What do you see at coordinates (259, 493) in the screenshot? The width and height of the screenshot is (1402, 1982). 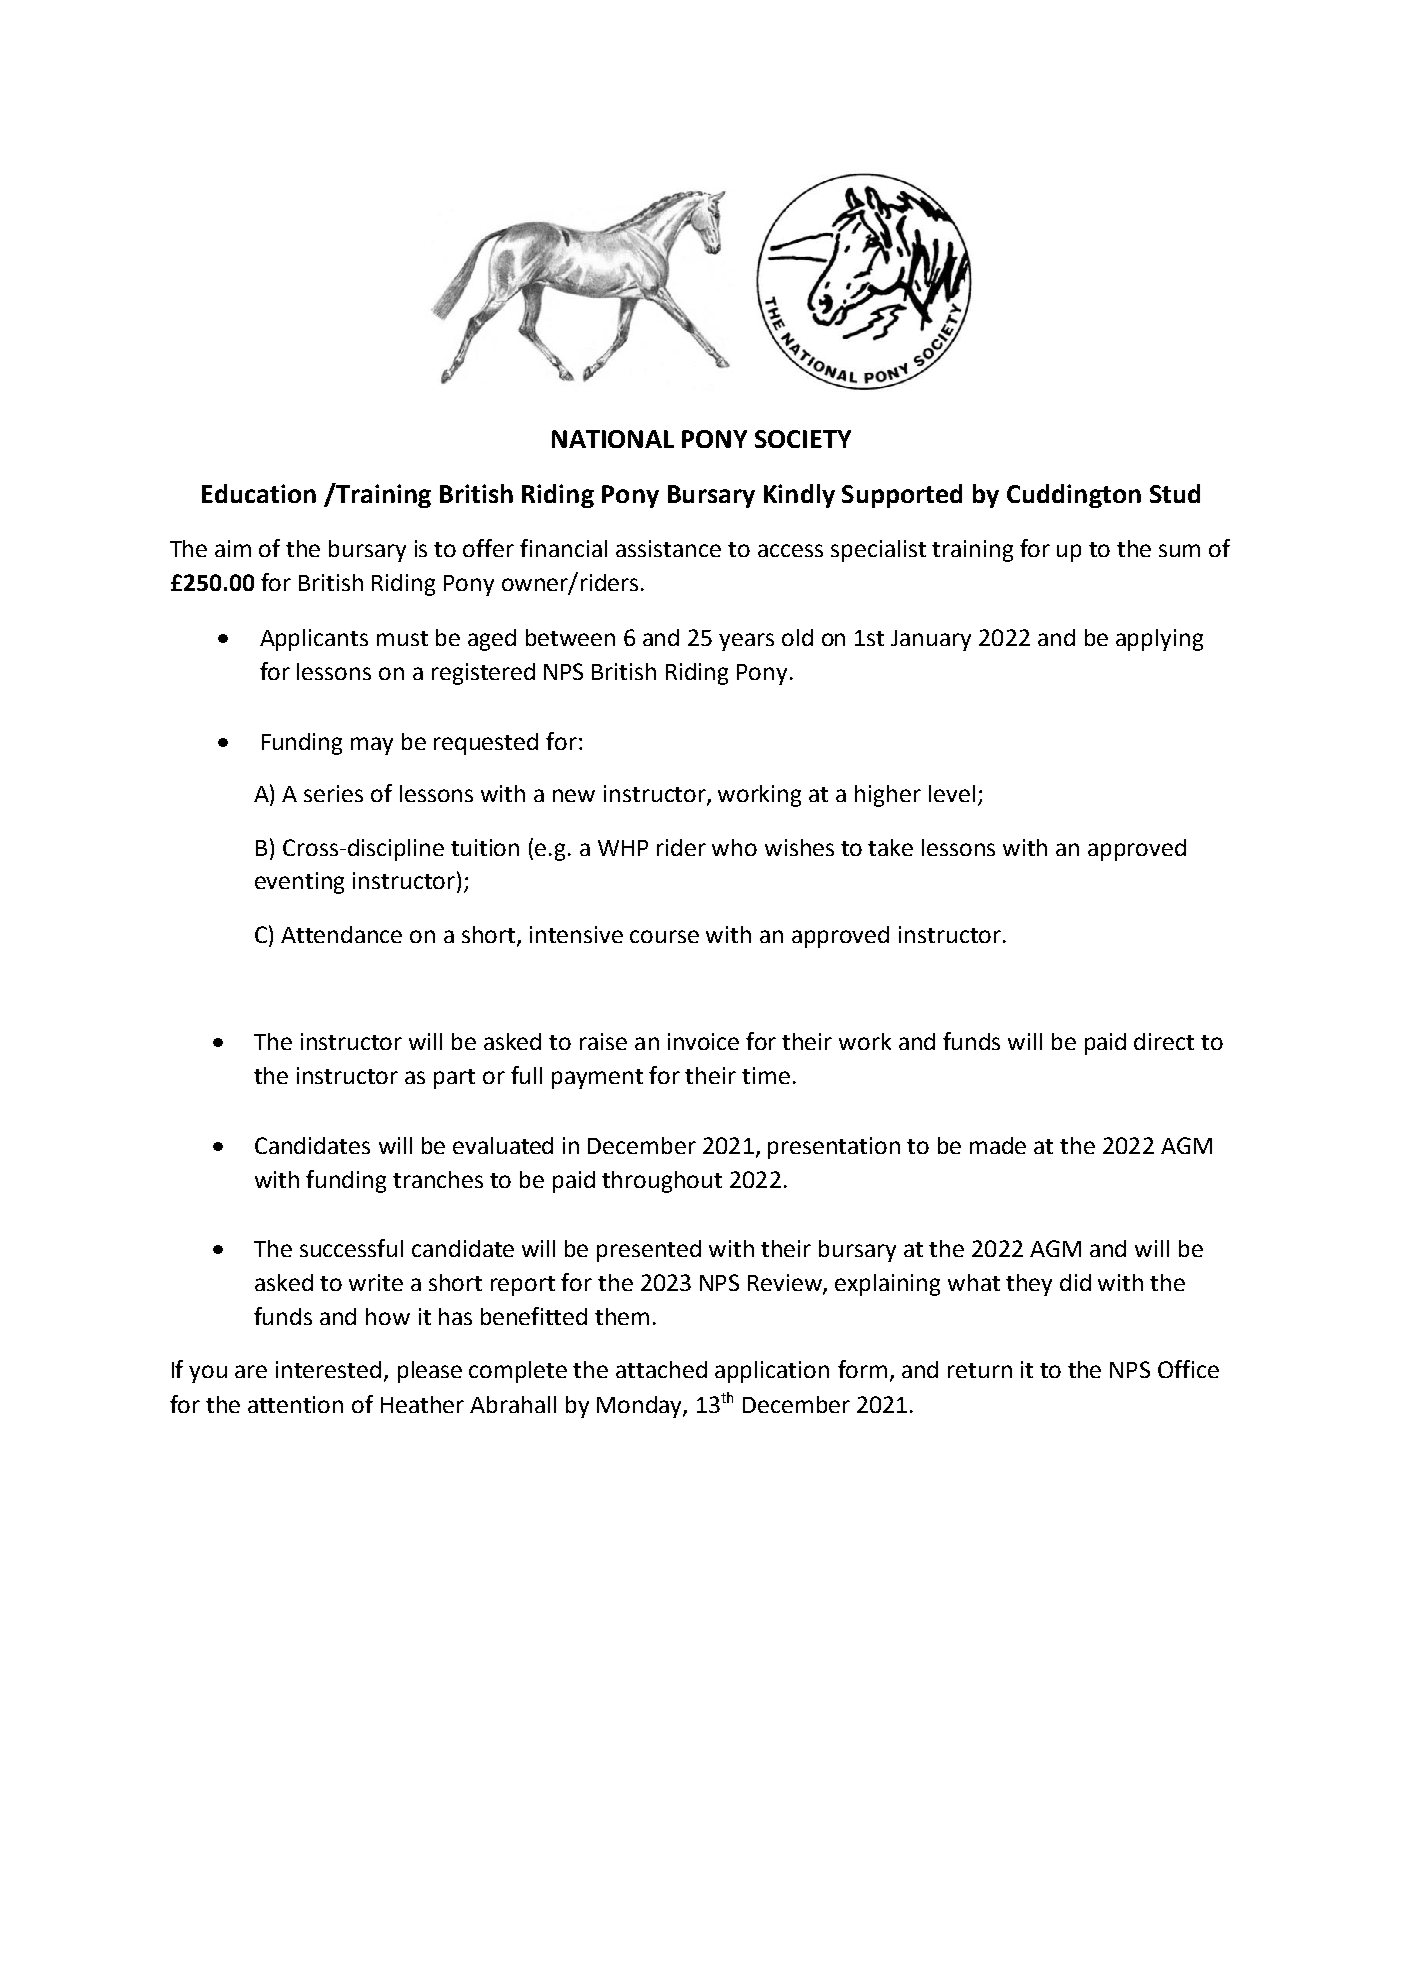 I see `Education` at bounding box center [259, 493].
